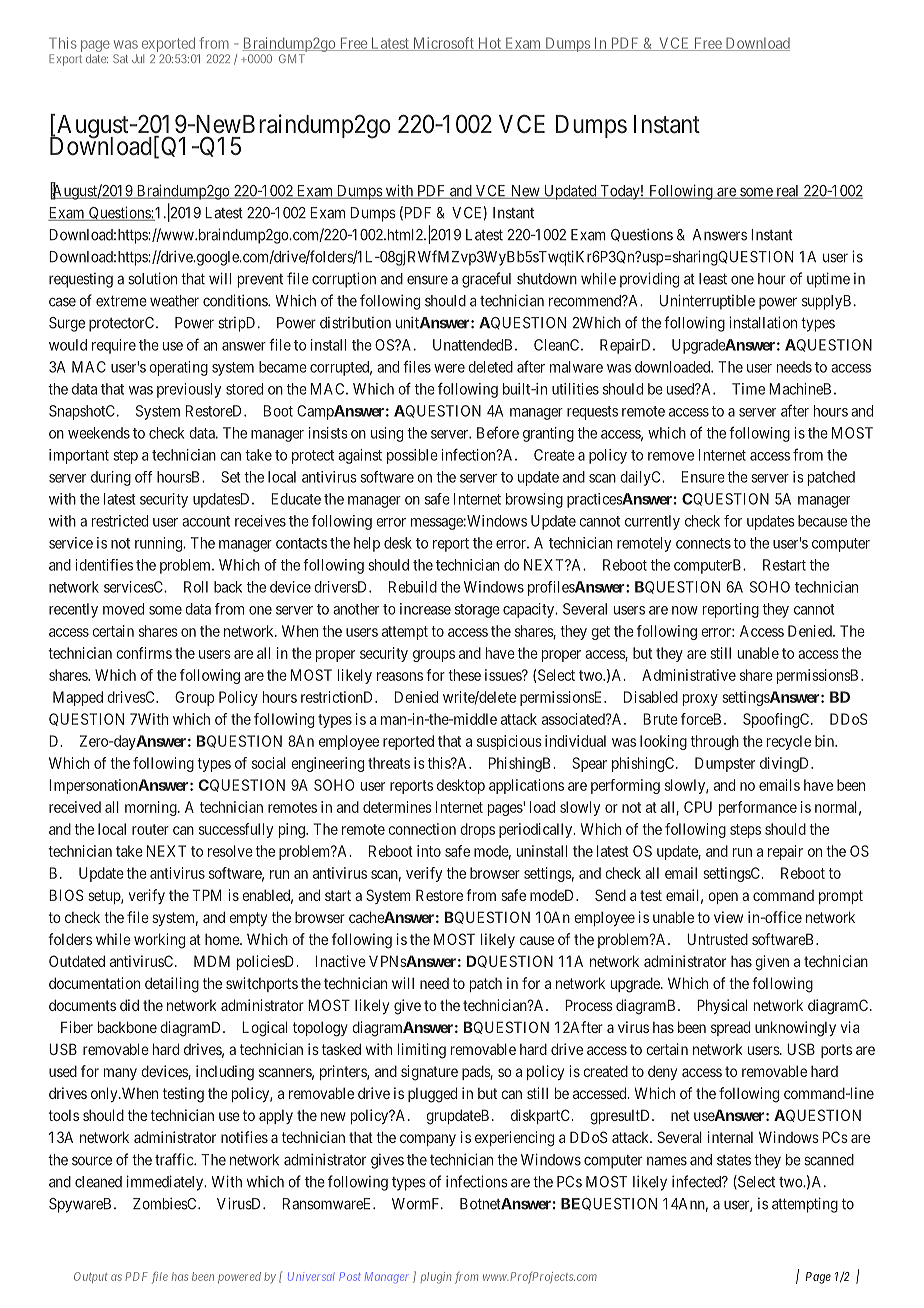  I want to click on Rebuild, so click(413, 587).
